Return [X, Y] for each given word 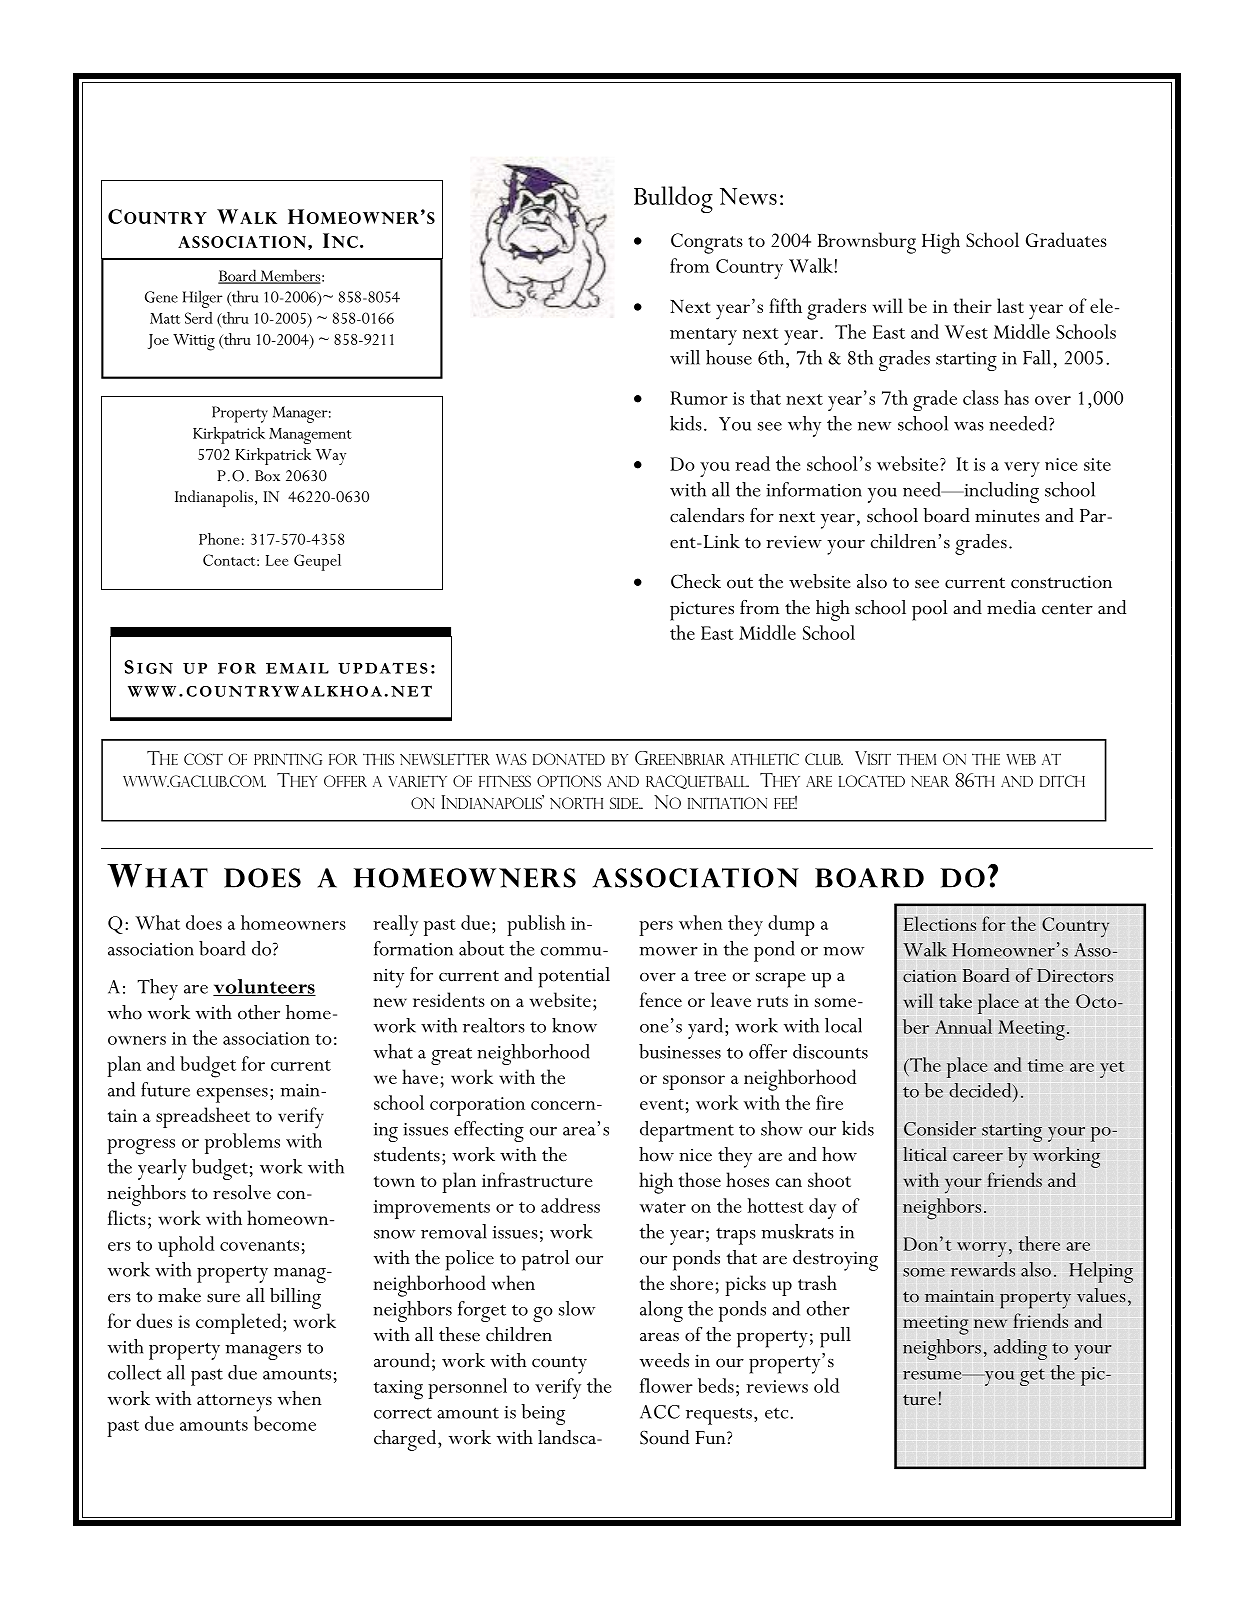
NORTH [576, 803]
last [1010, 305]
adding [1020, 1349]
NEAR [930, 781]
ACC [660, 1412]
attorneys [234, 1403]
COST [203, 759]
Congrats [707, 243]
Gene [161, 297]
